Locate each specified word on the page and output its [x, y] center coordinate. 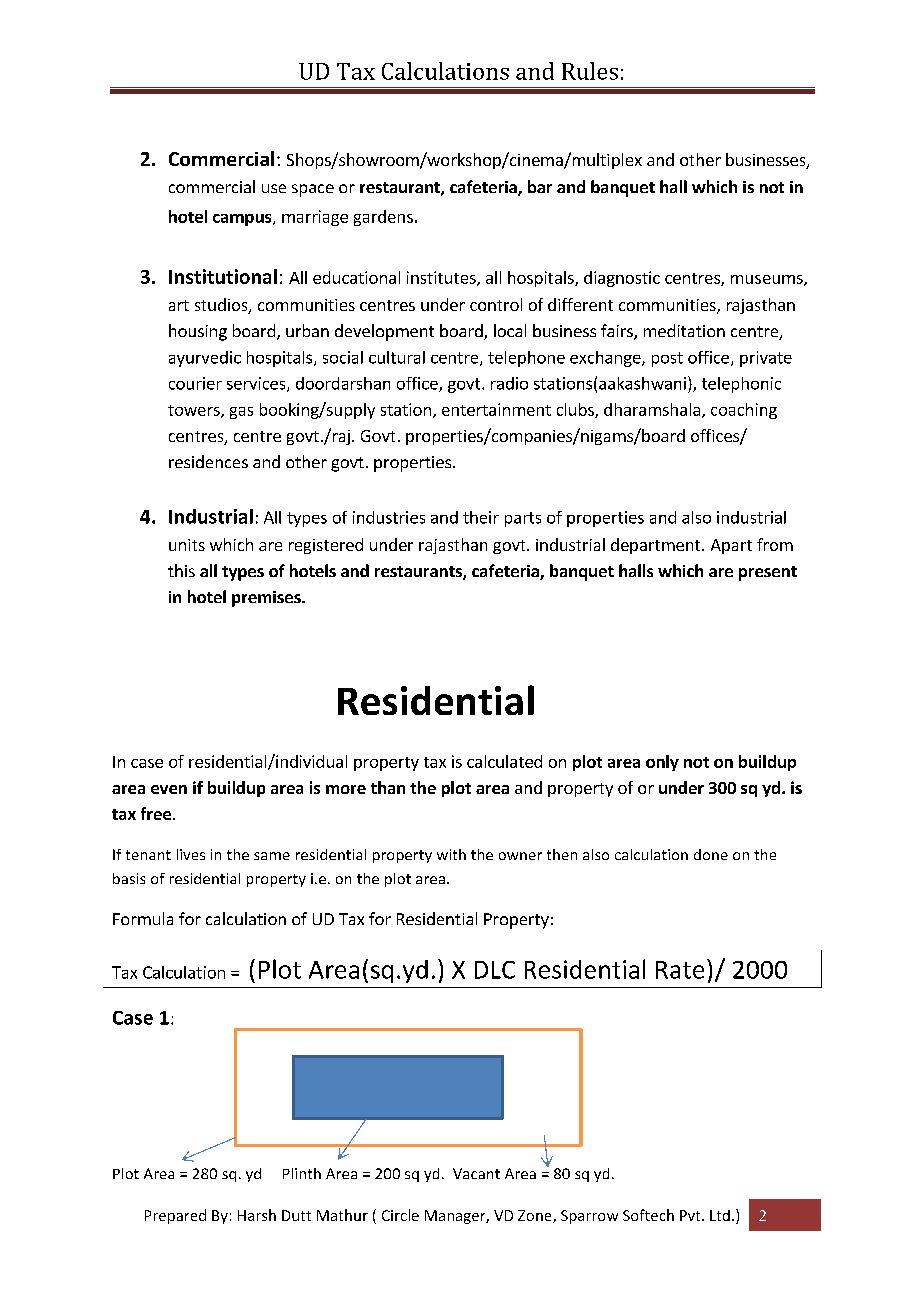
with [451, 854]
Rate [680, 970]
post [667, 359]
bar [540, 186]
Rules [590, 71]
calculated [504, 761]
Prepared [175, 1216]
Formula [143, 918]
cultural [397, 357]
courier [195, 383]
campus [243, 220]
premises [267, 599]
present [768, 573]
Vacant [476, 1173]
